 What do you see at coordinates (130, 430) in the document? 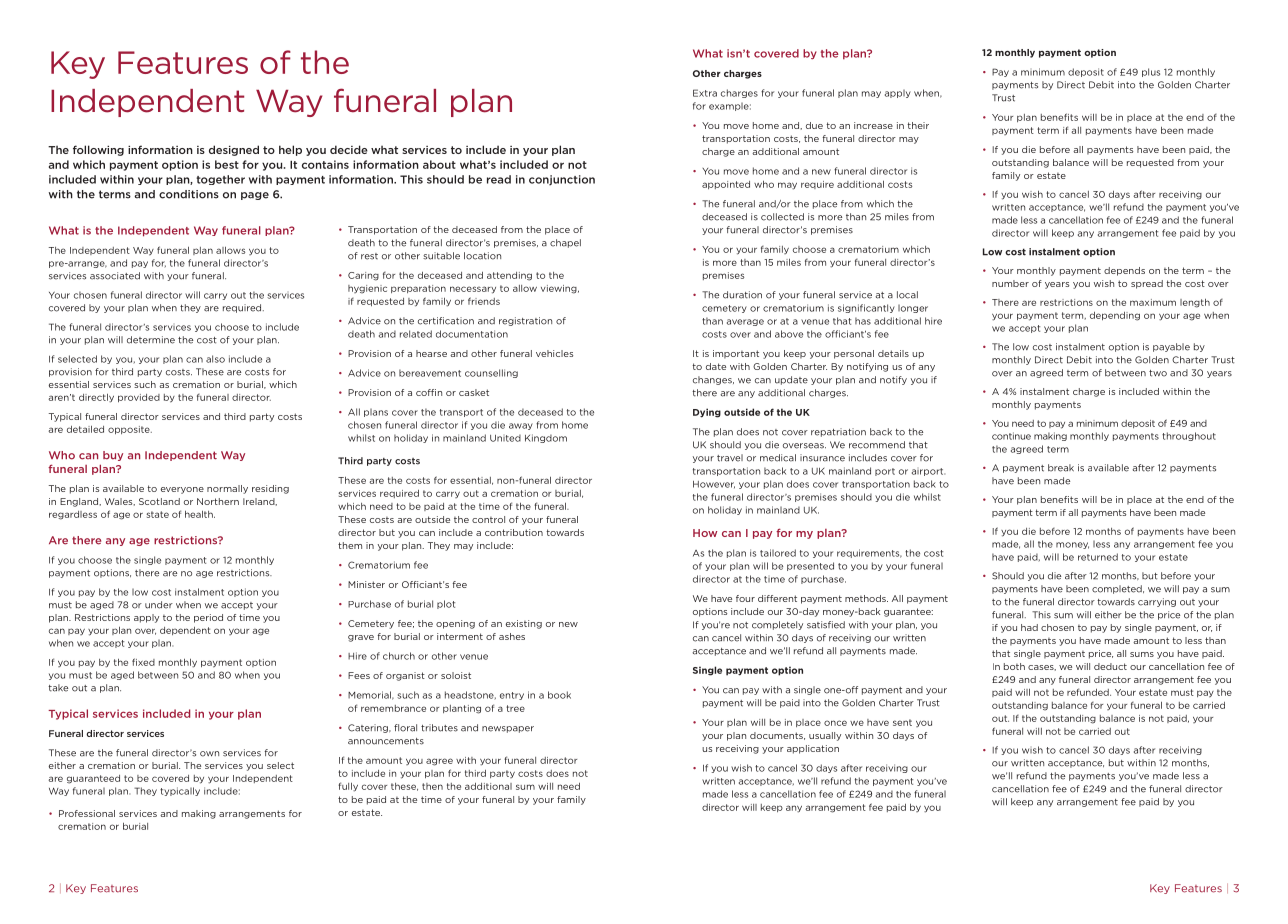
I see `opposite` at bounding box center [130, 430].
